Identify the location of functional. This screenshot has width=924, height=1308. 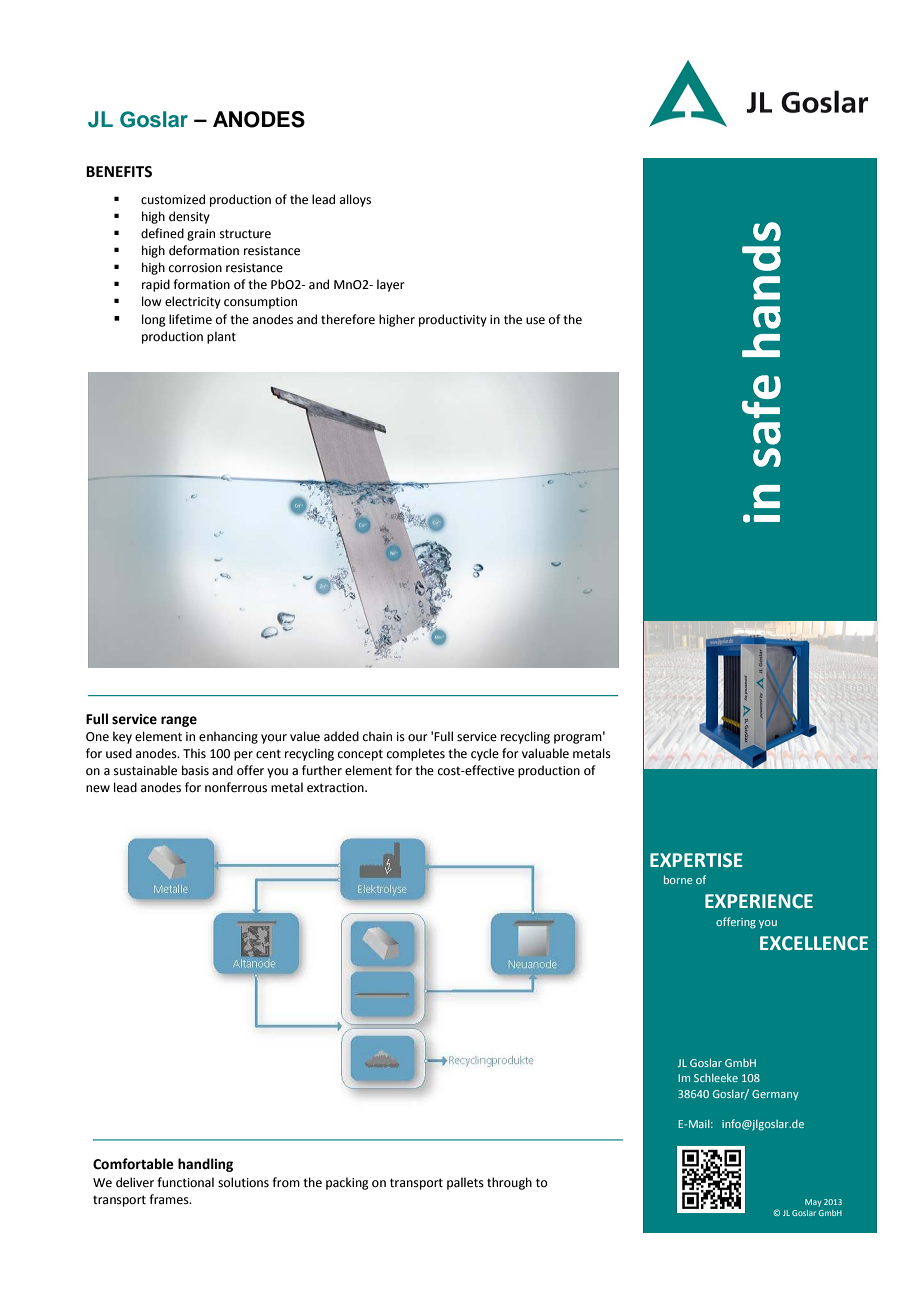
(185, 1182).
